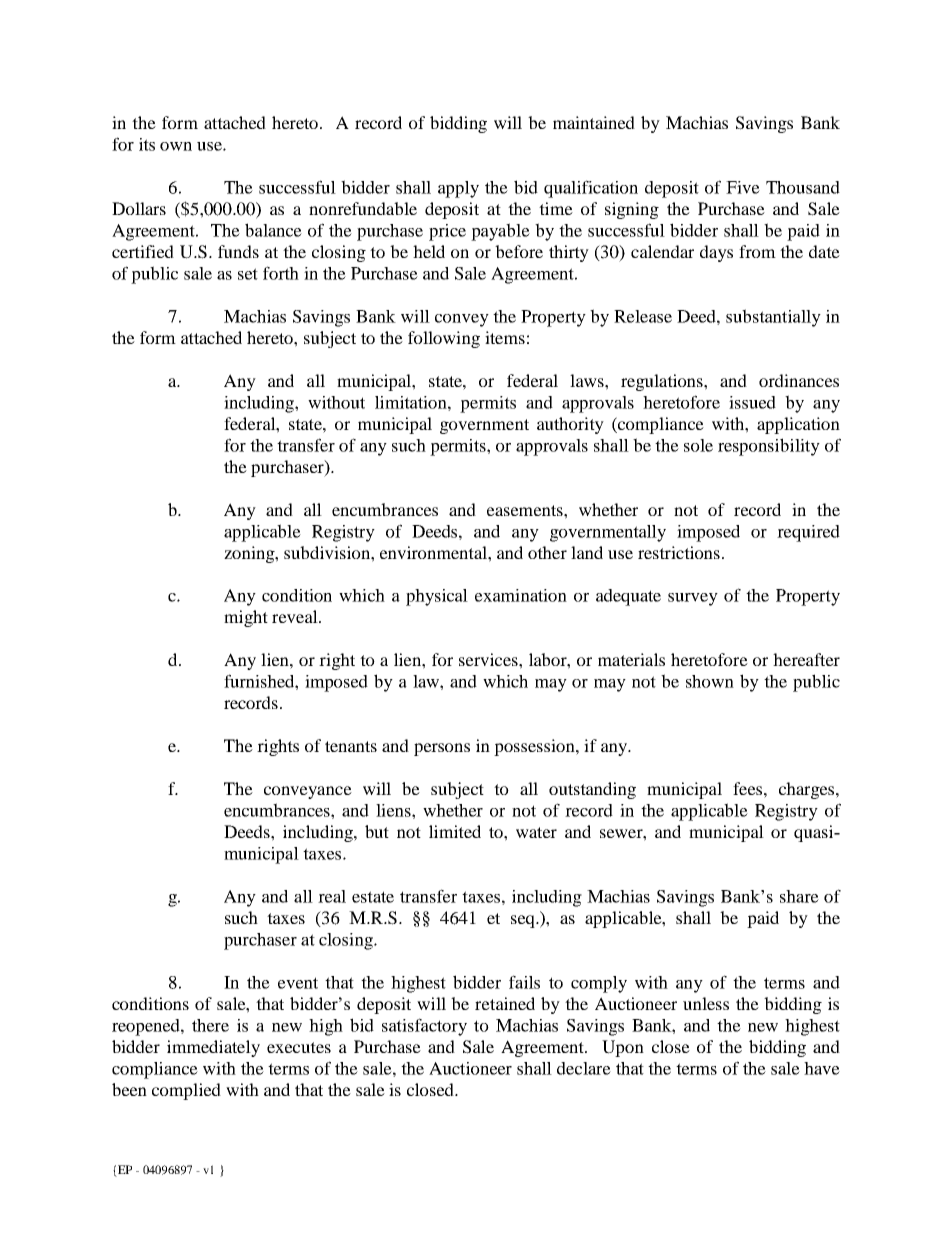 The height and width of the page is (1233, 952). I want to click on Five, so click(743, 187).
